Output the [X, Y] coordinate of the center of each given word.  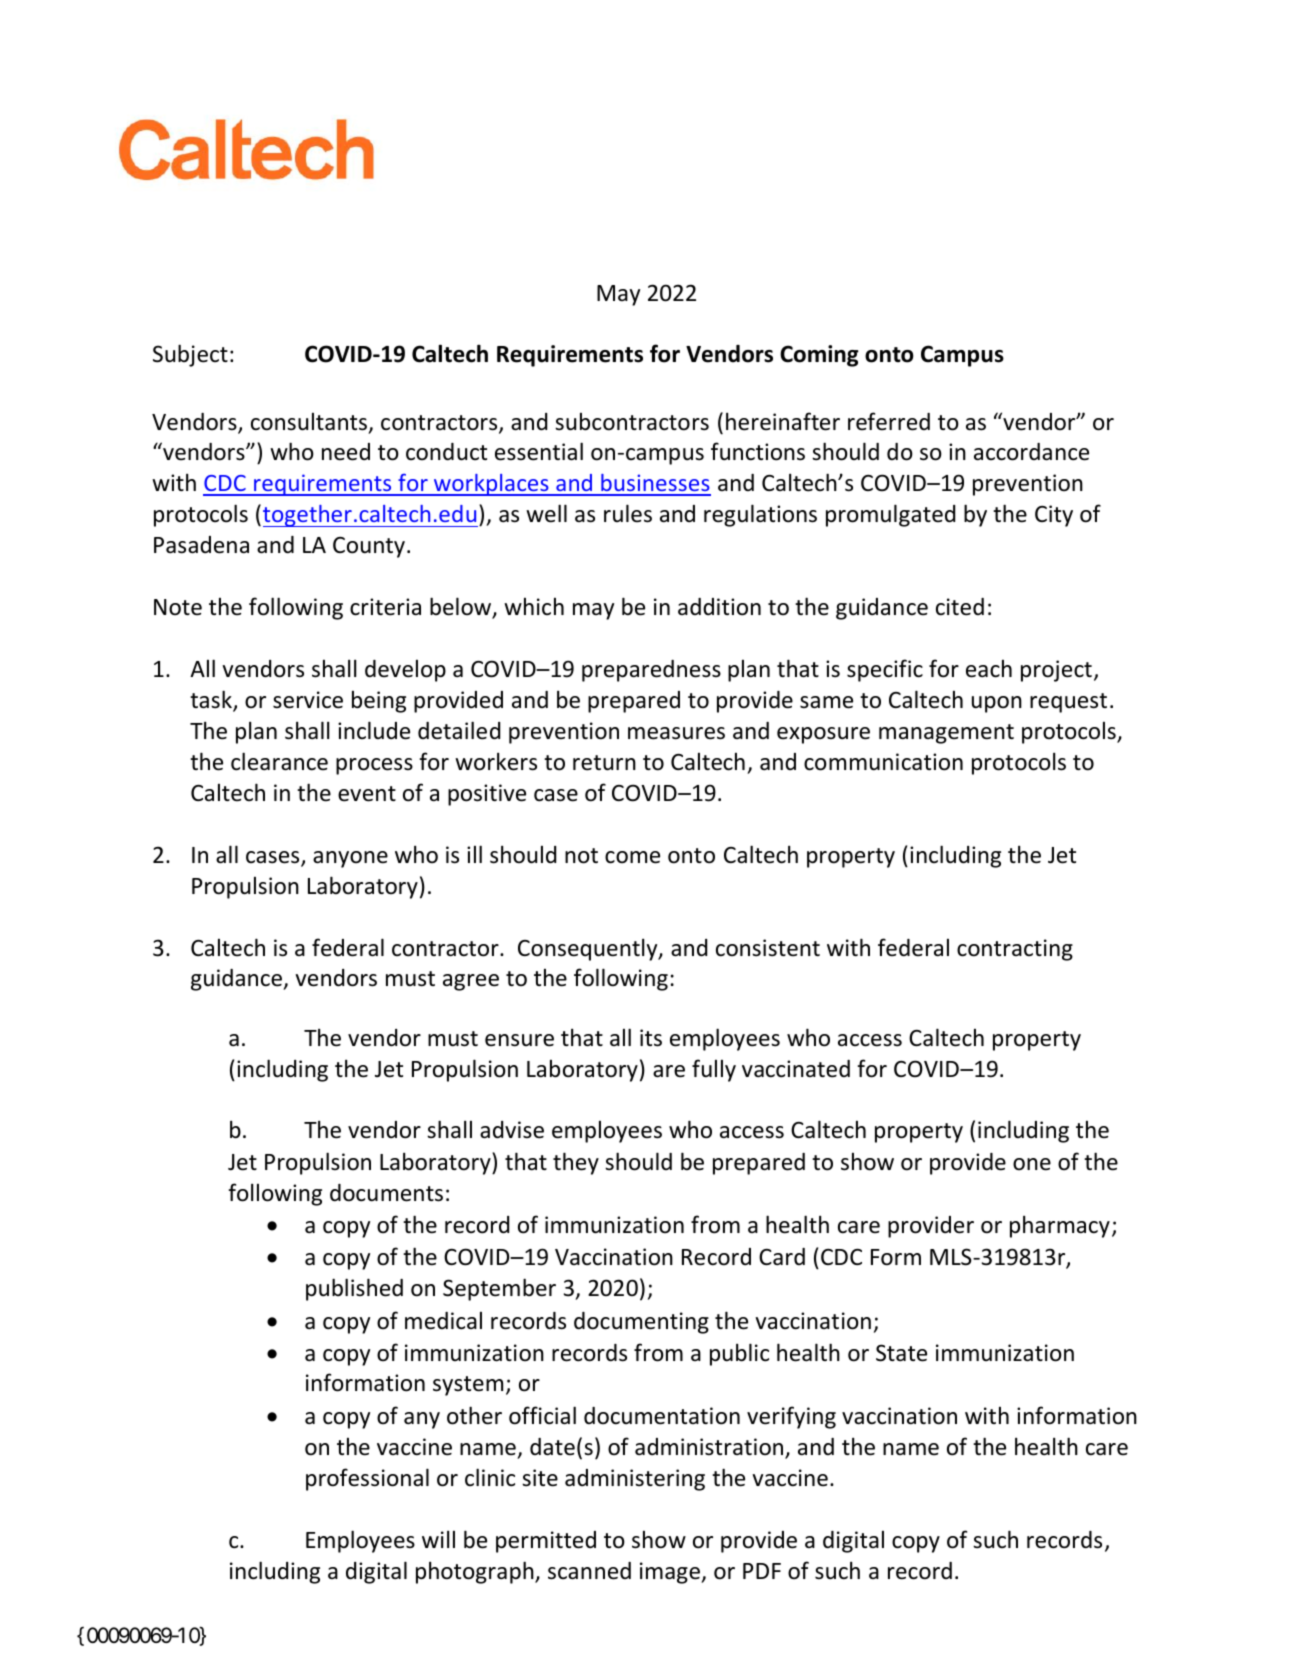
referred [889, 421]
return [604, 763]
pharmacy [1060, 1226]
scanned [589, 1571]
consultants [310, 422]
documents [386, 1193]
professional [367, 1479]
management [946, 734]
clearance [279, 761]
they [576, 1163]
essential [539, 451]
